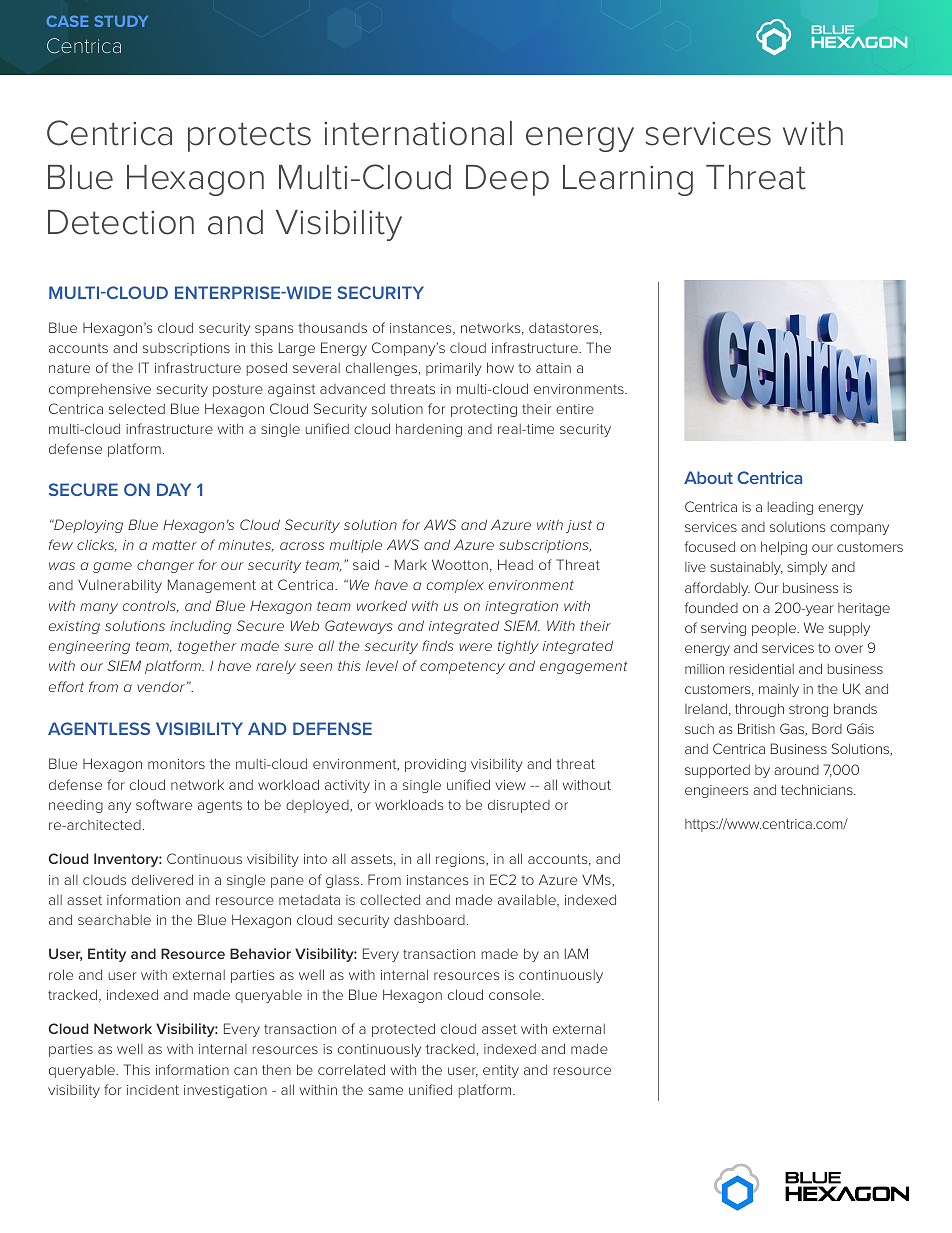 The image size is (952, 1233). What do you see at coordinates (435, 765) in the image?
I see `providing` at bounding box center [435, 765].
